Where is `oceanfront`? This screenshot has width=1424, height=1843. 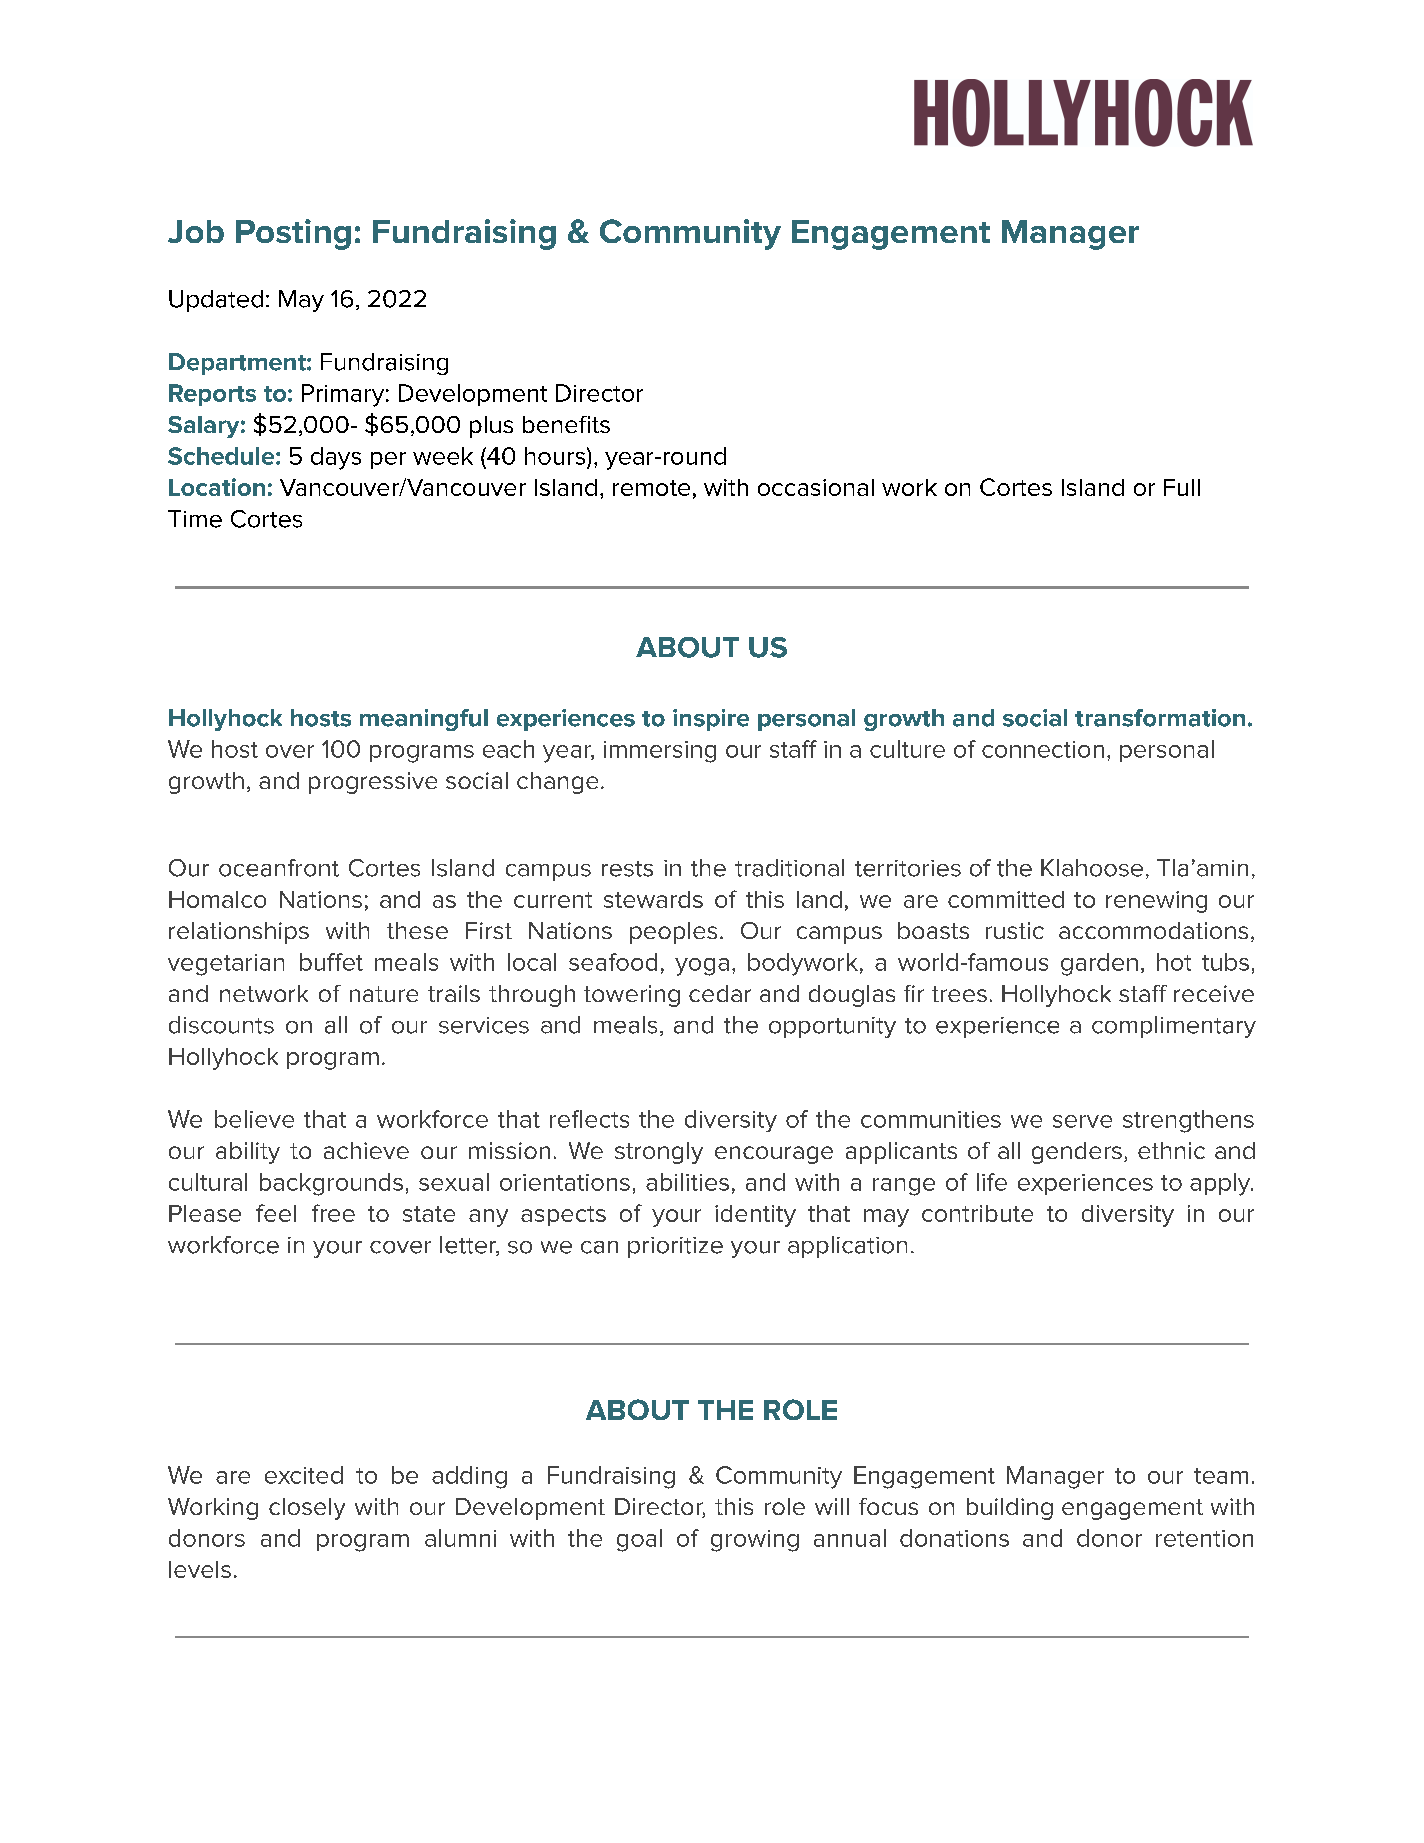
oceanfront is located at coordinates (279, 868).
